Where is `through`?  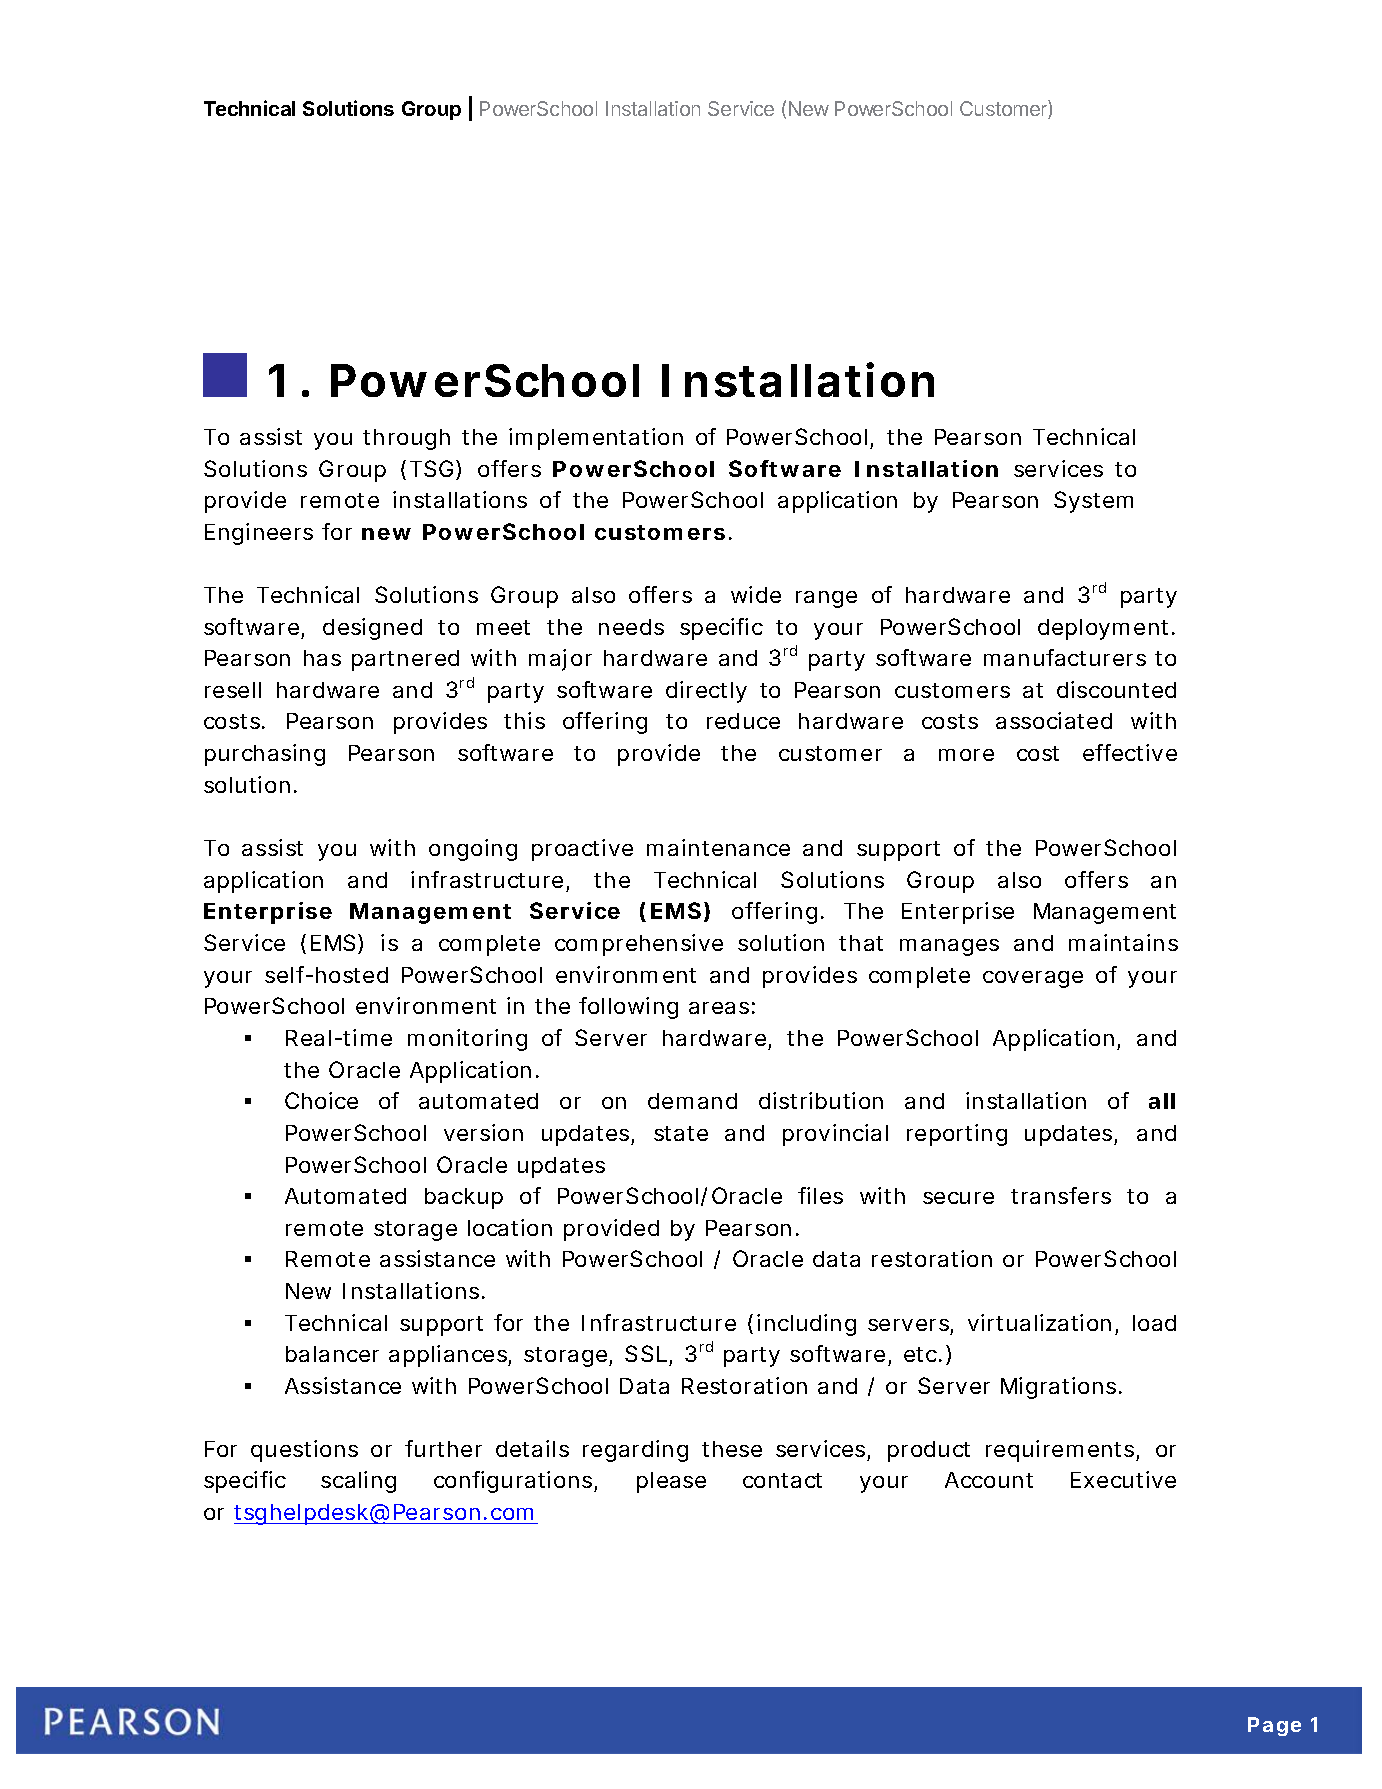
through is located at coordinates (406, 439).
